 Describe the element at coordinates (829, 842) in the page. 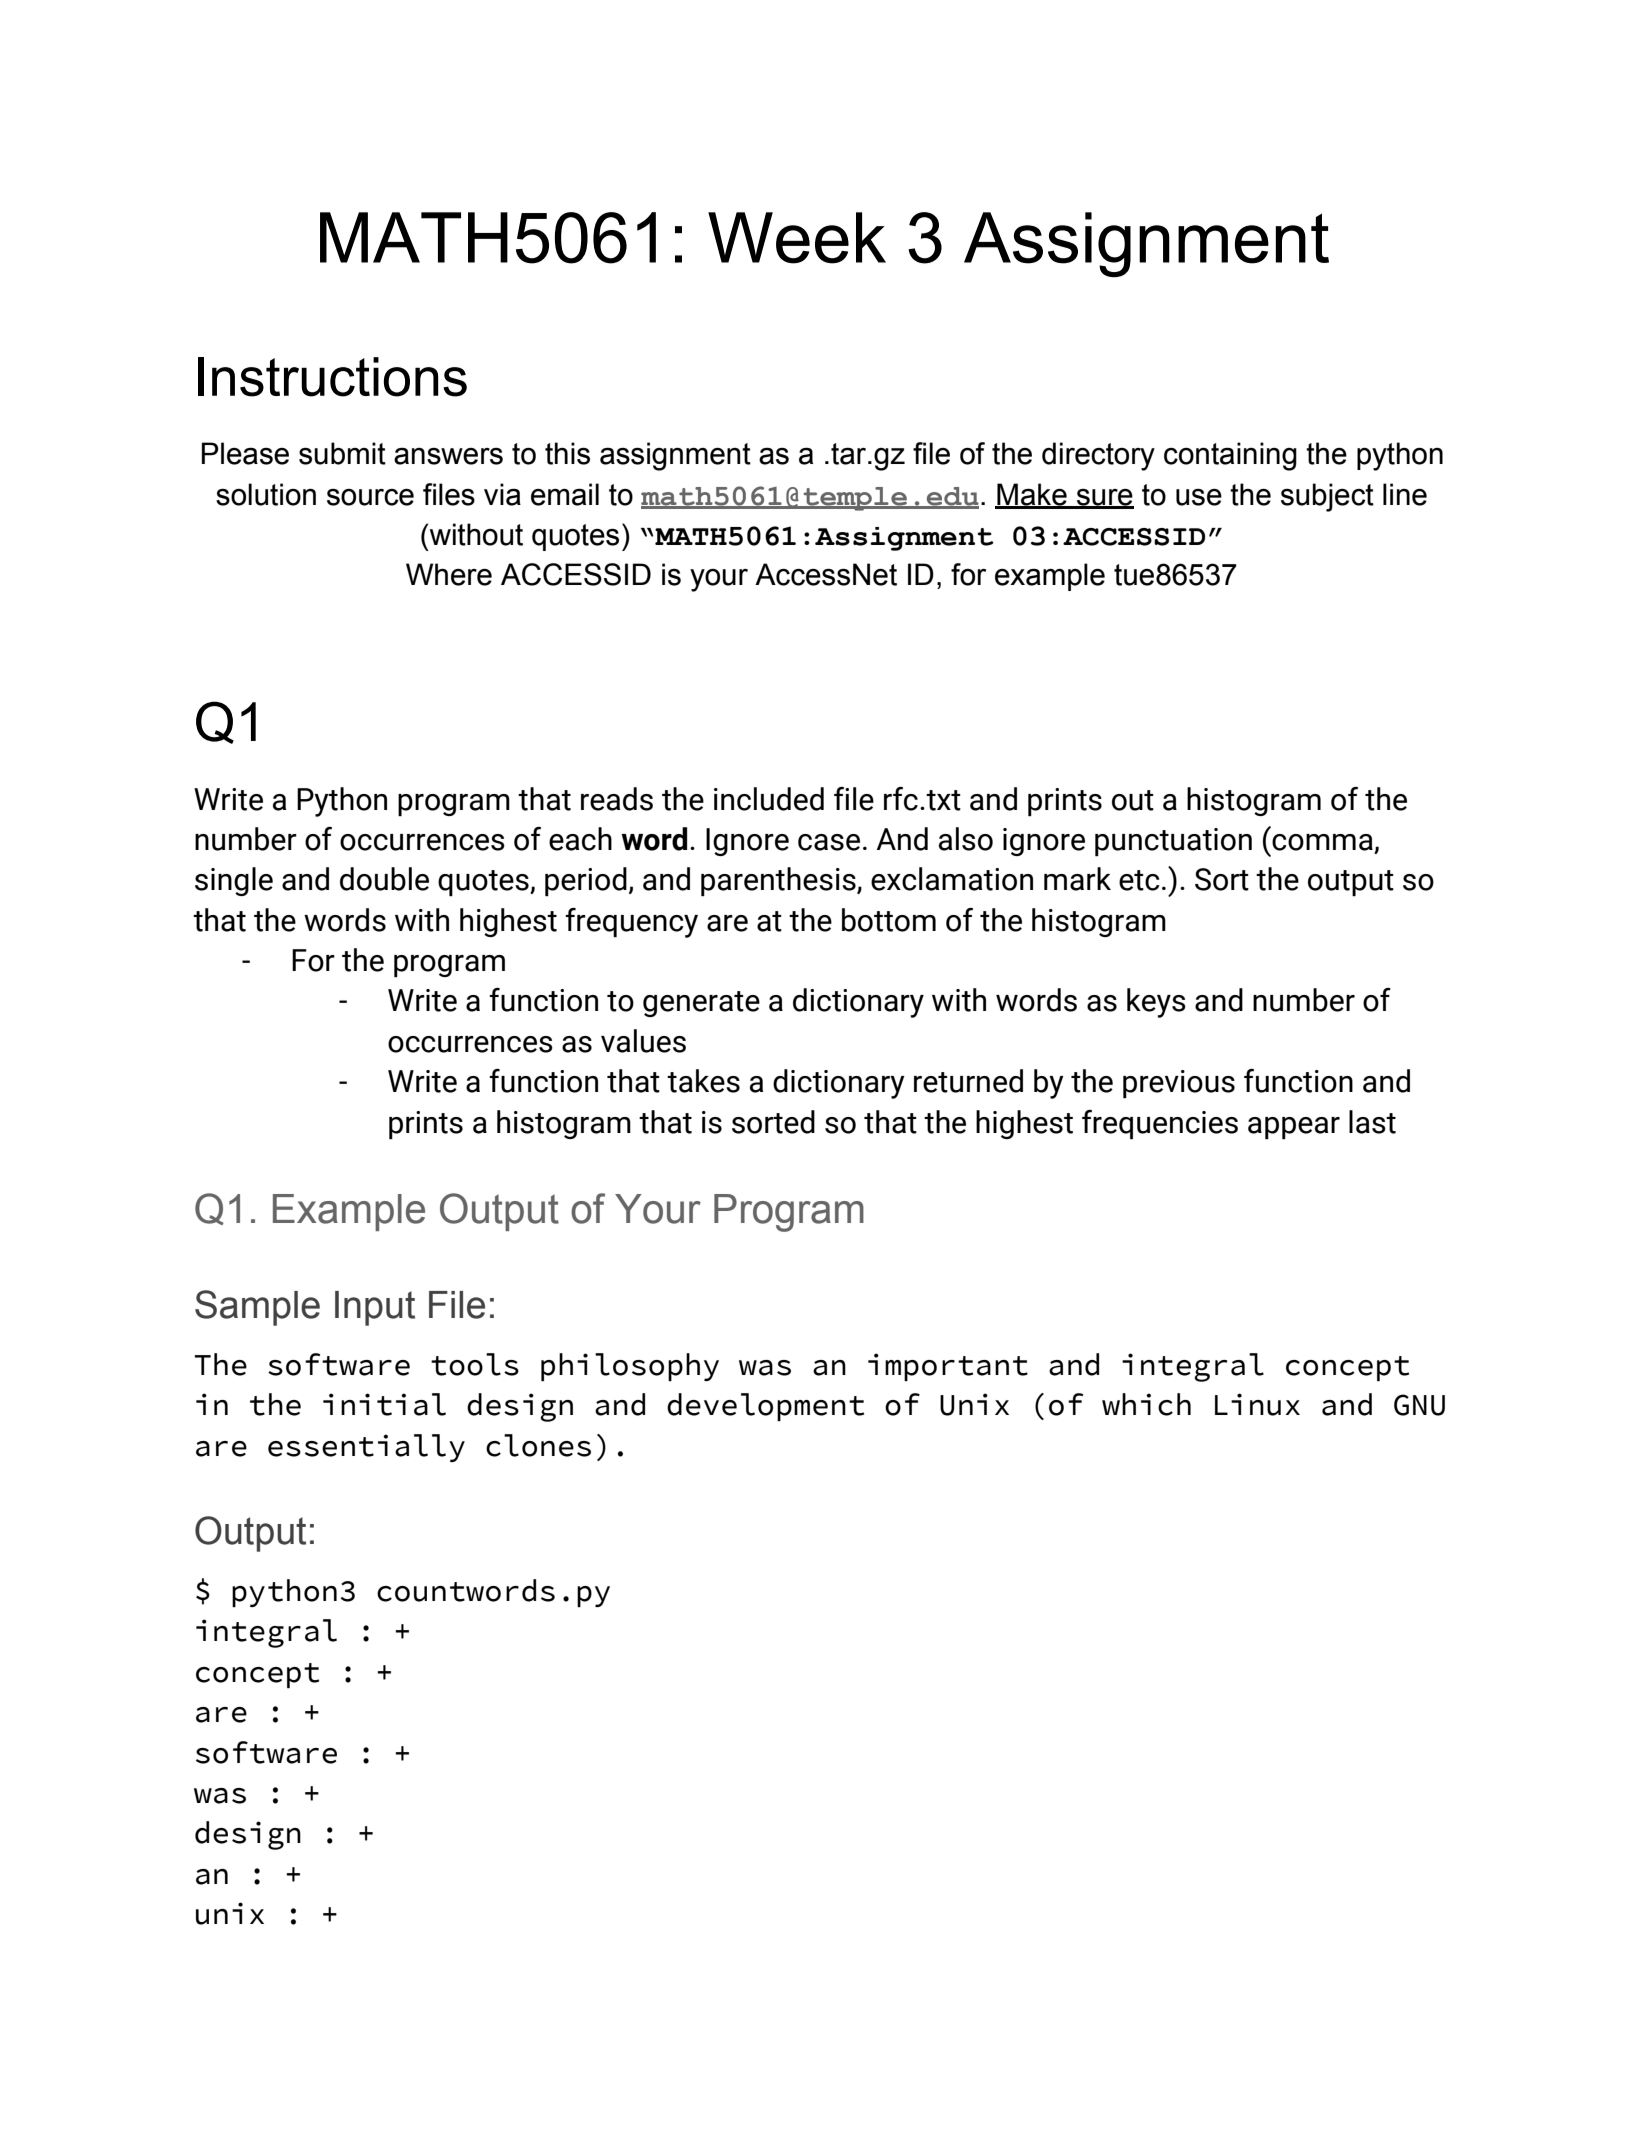

I see `case` at that location.
